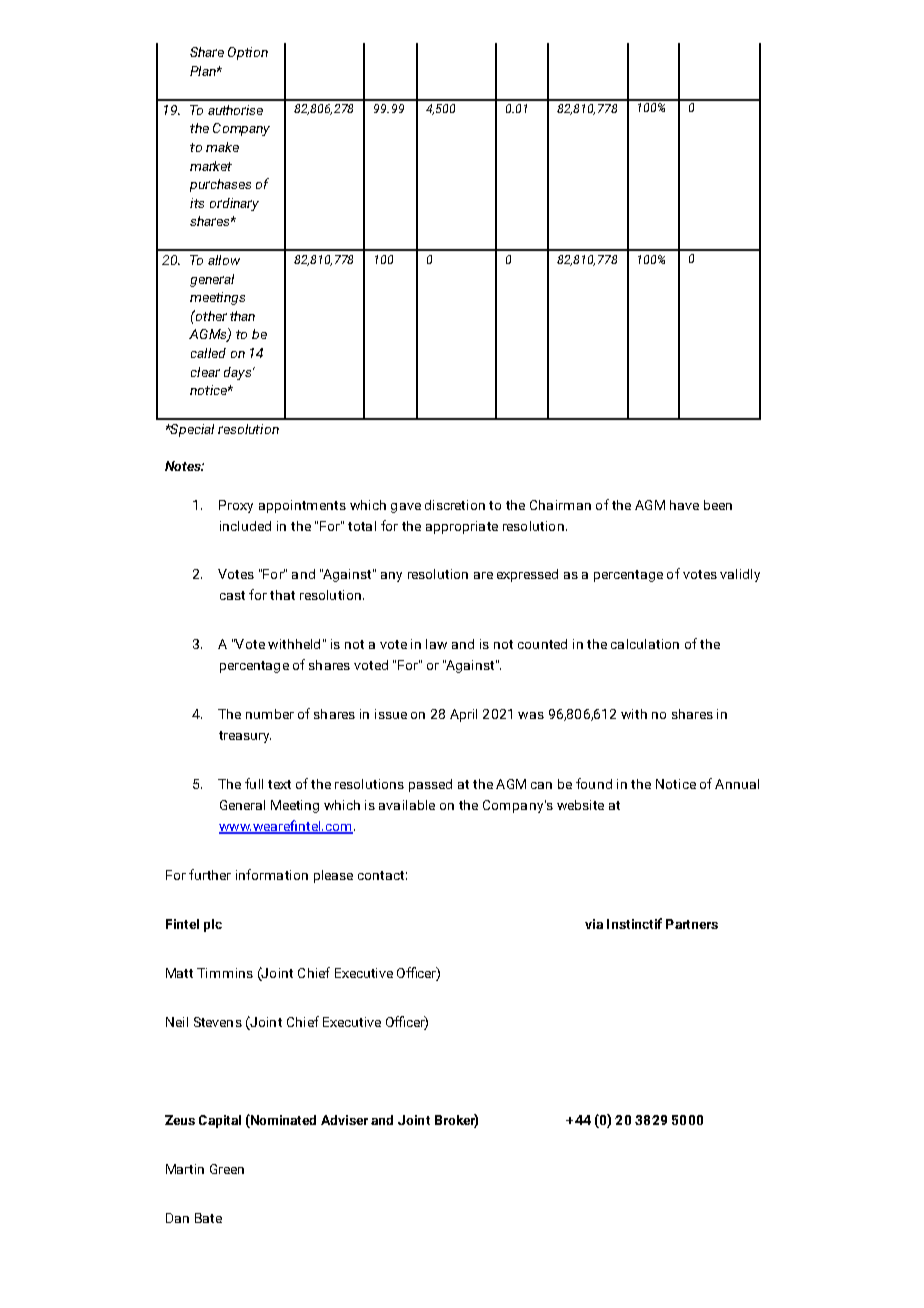 This screenshot has height=1308, width=924. I want to click on April, so click(463, 715).
